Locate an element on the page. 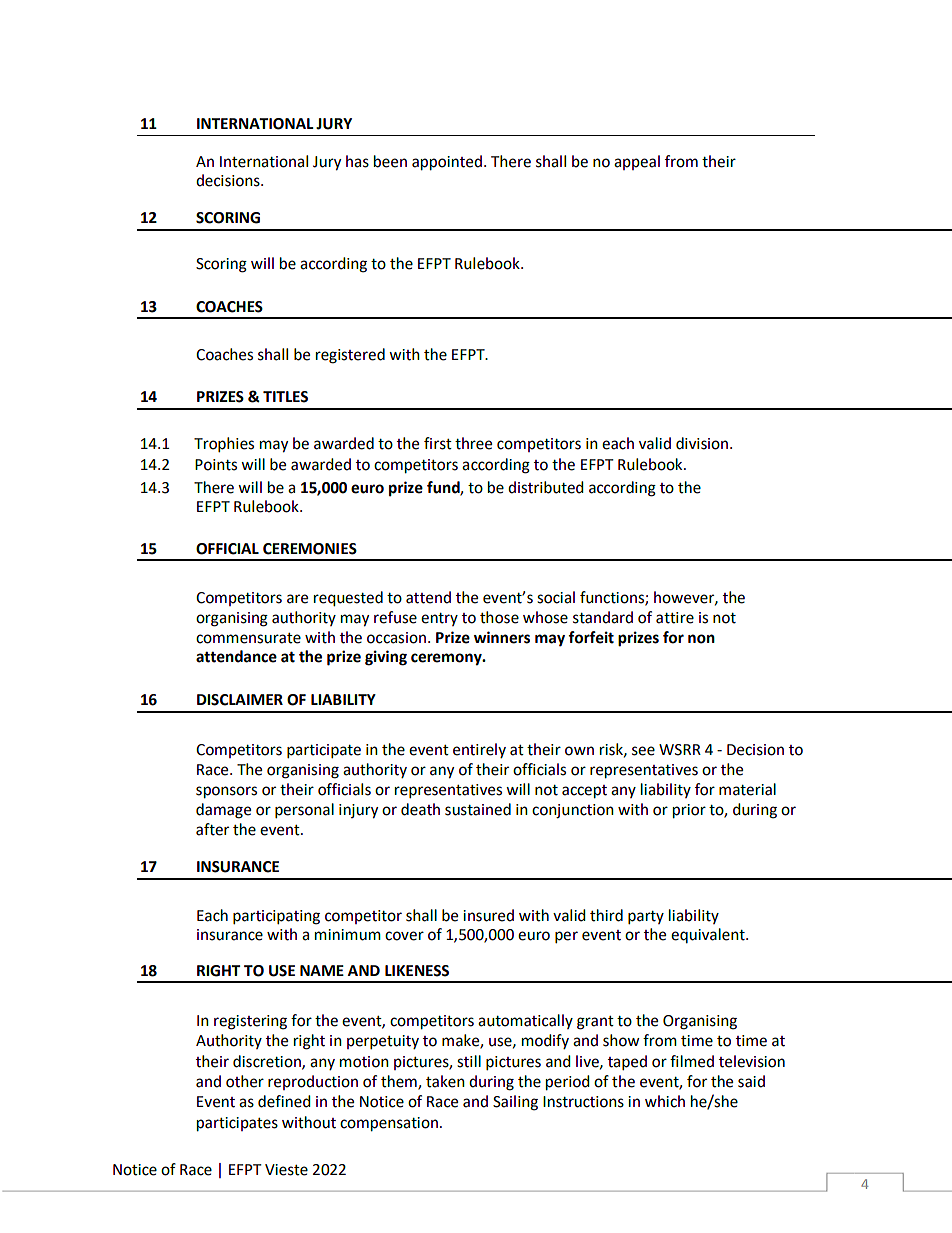 The height and width of the page is (1233, 952). appeal is located at coordinates (637, 162).
